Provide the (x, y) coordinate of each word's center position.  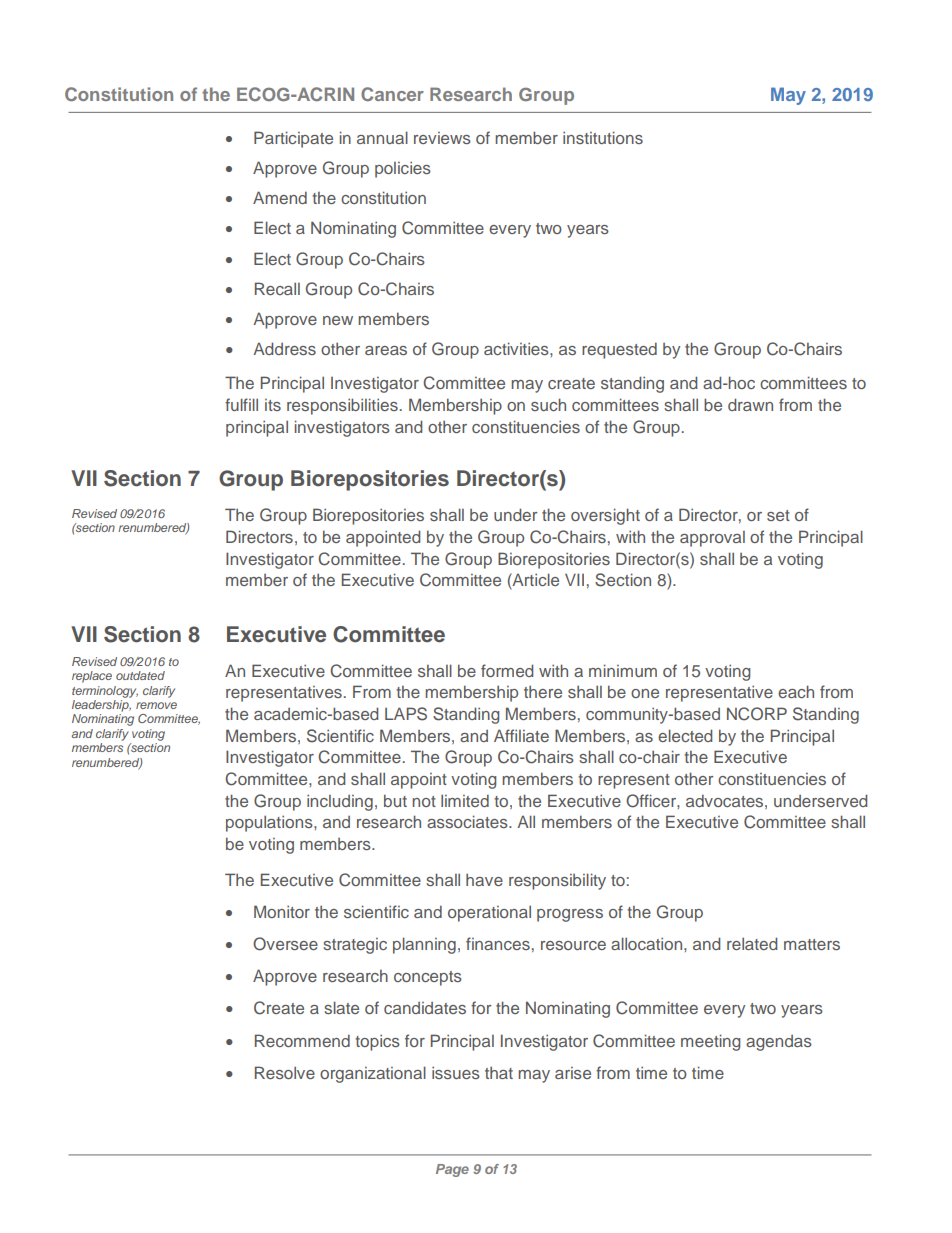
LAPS (406, 714)
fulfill (241, 404)
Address (284, 348)
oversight (605, 516)
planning (424, 945)
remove (156, 705)
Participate (293, 139)
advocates (724, 800)
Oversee (285, 944)
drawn (750, 404)
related (752, 943)
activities (517, 348)
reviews (442, 138)
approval (712, 539)
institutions (603, 137)
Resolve (285, 1072)
